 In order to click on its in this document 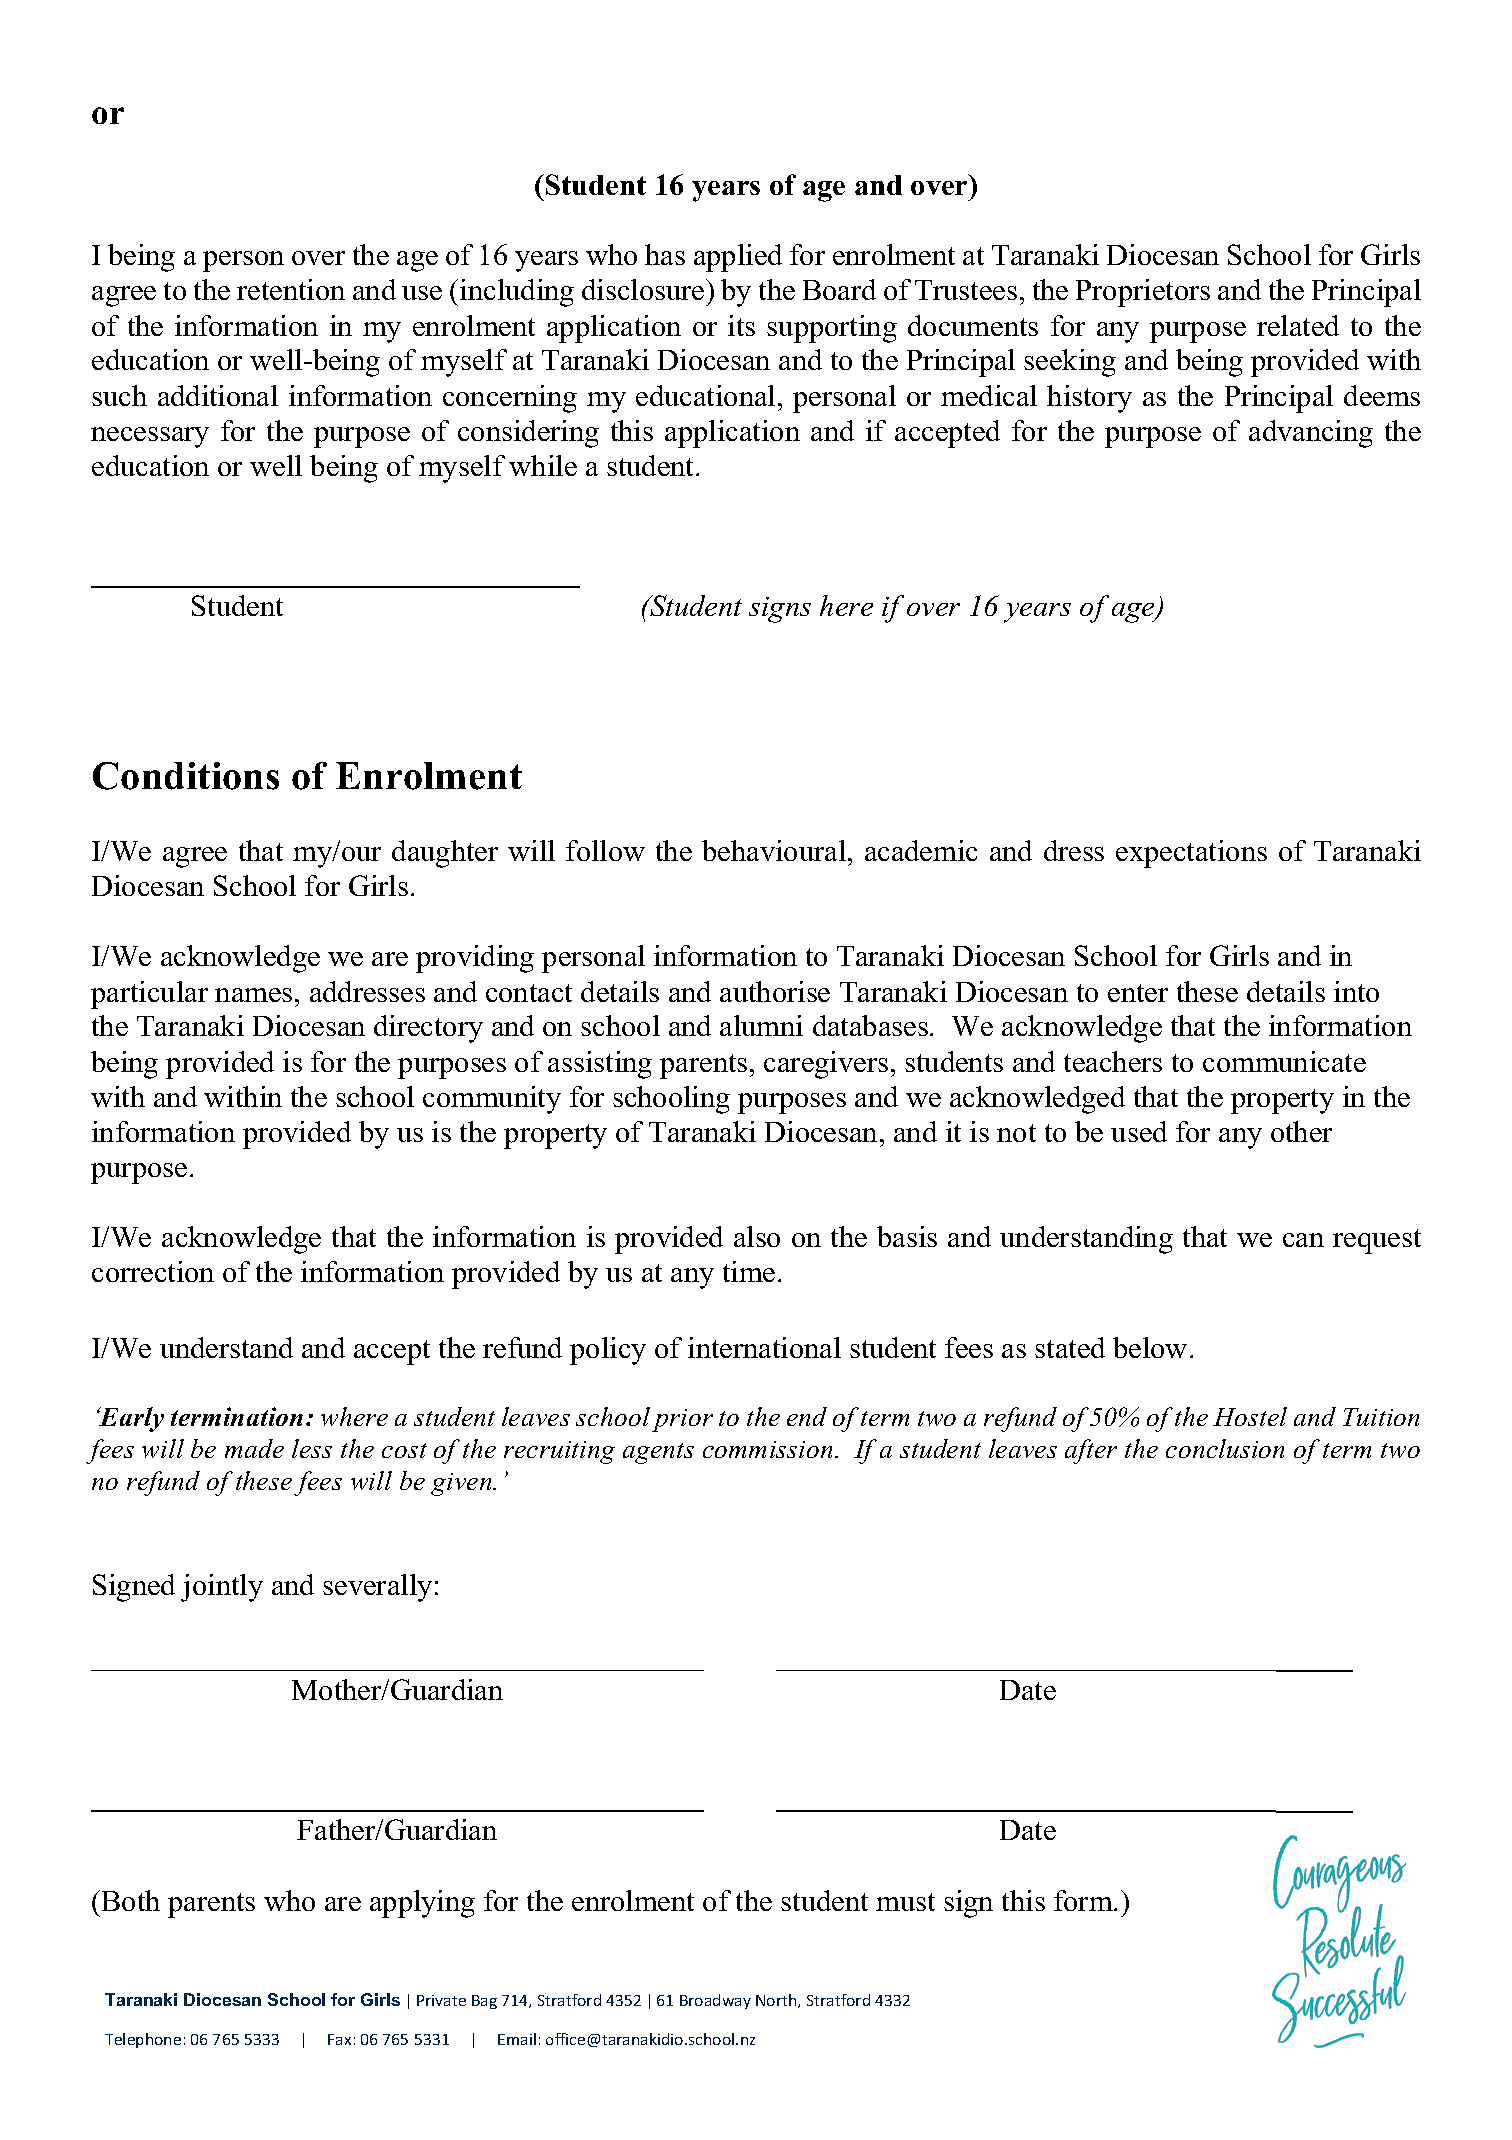, I will do `click(741, 325)`.
